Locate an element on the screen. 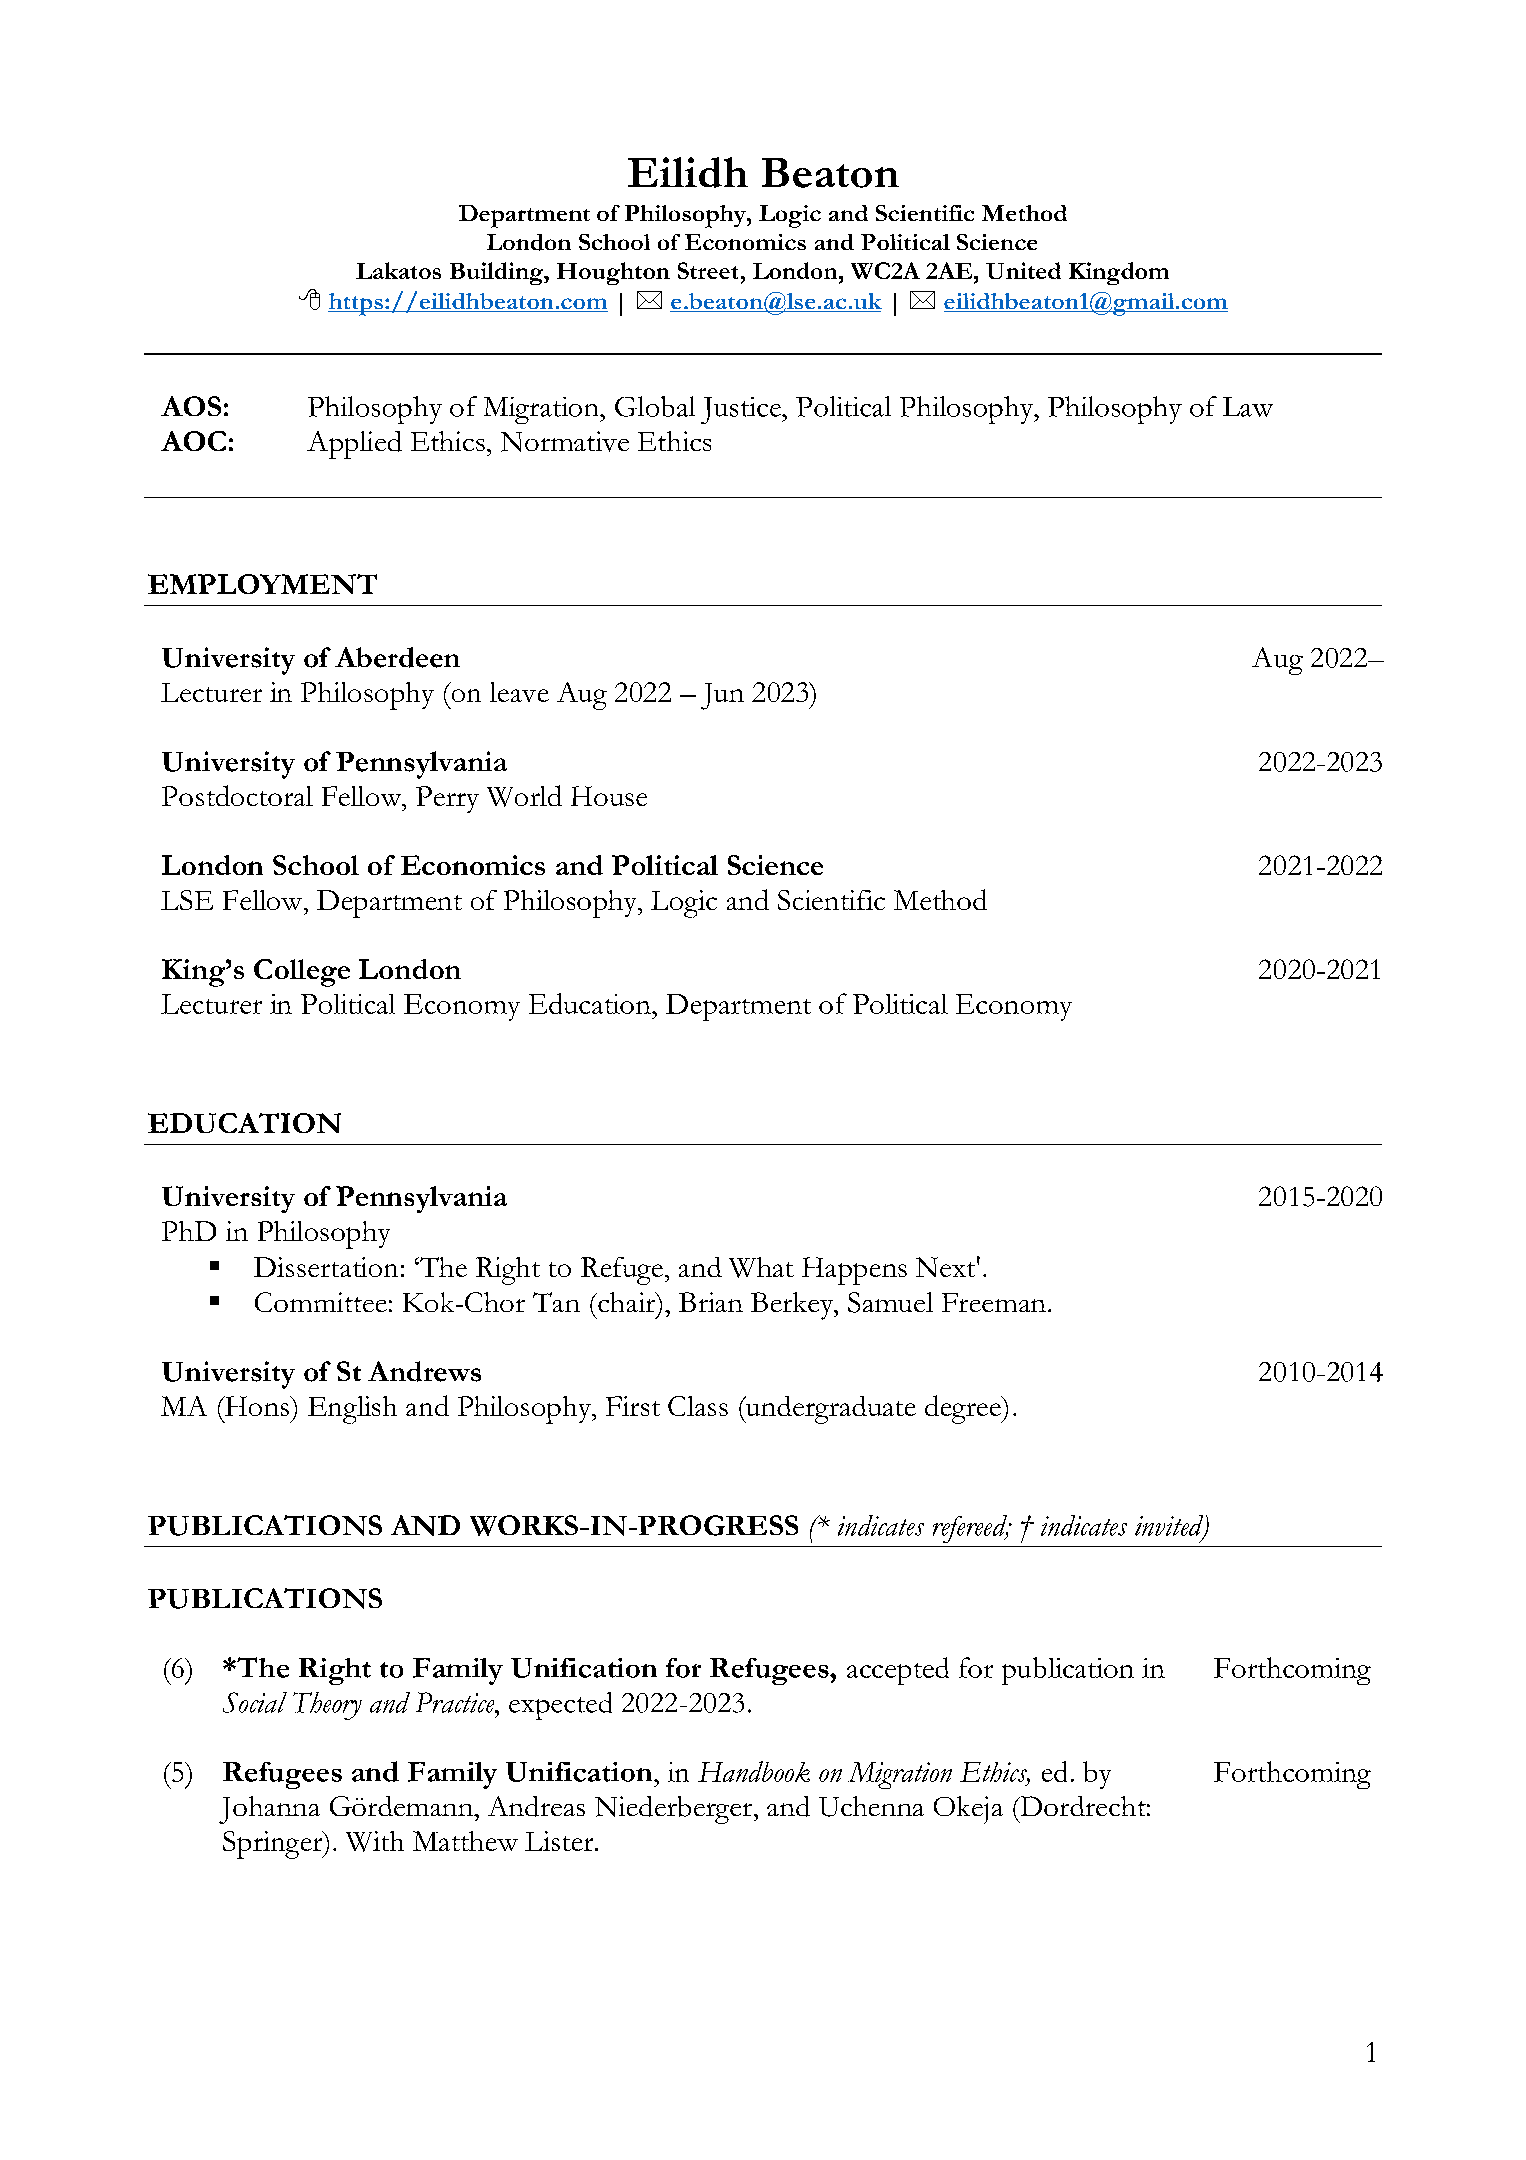 The height and width of the screenshot is (2160, 1526). Handbook is located at coordinates (754, 1771).
